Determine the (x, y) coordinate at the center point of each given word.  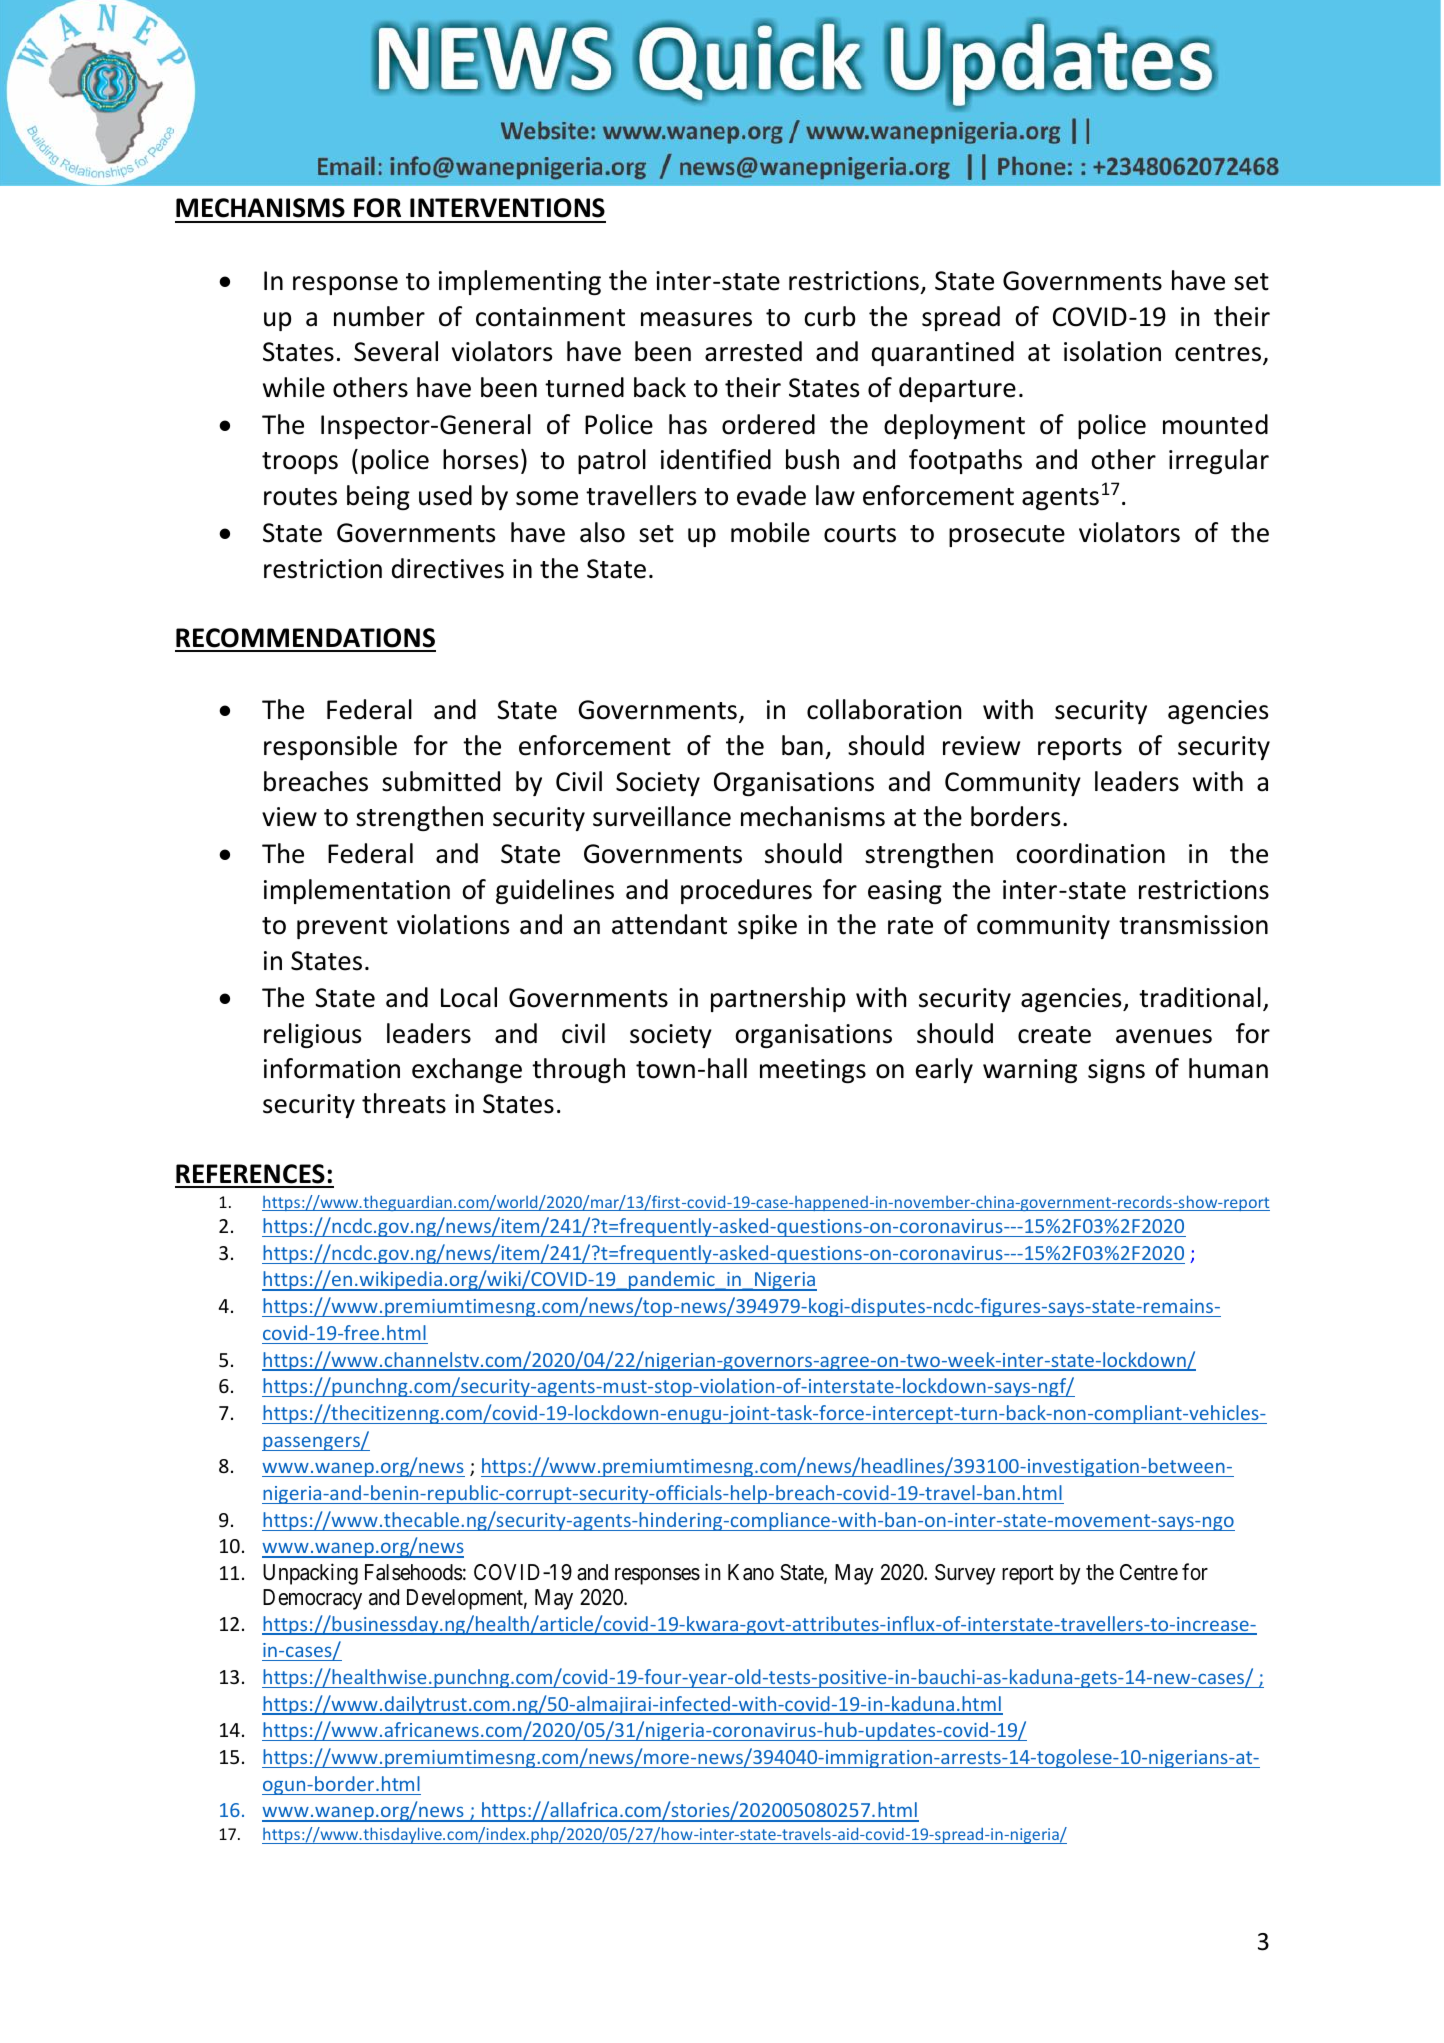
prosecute (1007, 536)
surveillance (662, 816)
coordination (1090, 853)
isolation (1112, 351)
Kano (751, 1572)
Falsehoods (414, 1572)
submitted (441, 781)
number (379, 316)
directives (448, 568)
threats (404, 1103)
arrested (753, 351)
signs (1116, 1071)
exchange (467, 1070)
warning (1030, 1071)
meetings (813, 1071)
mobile (770, 532)
